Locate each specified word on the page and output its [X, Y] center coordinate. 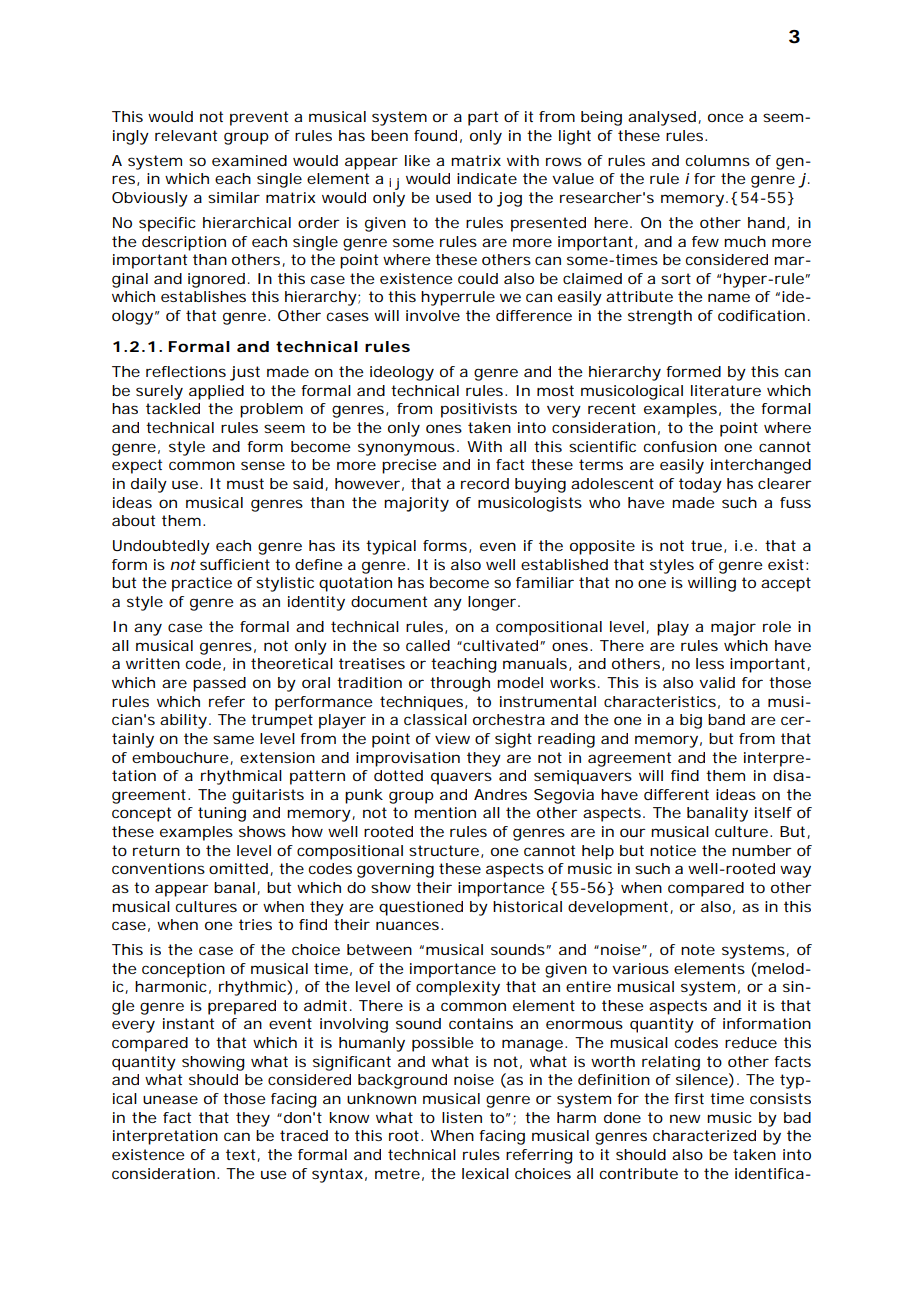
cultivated [499, 645]
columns [718, 160]
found [435, 135]
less [710, 663]
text [242, 1155]
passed [219, 684]
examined [249, 160]
